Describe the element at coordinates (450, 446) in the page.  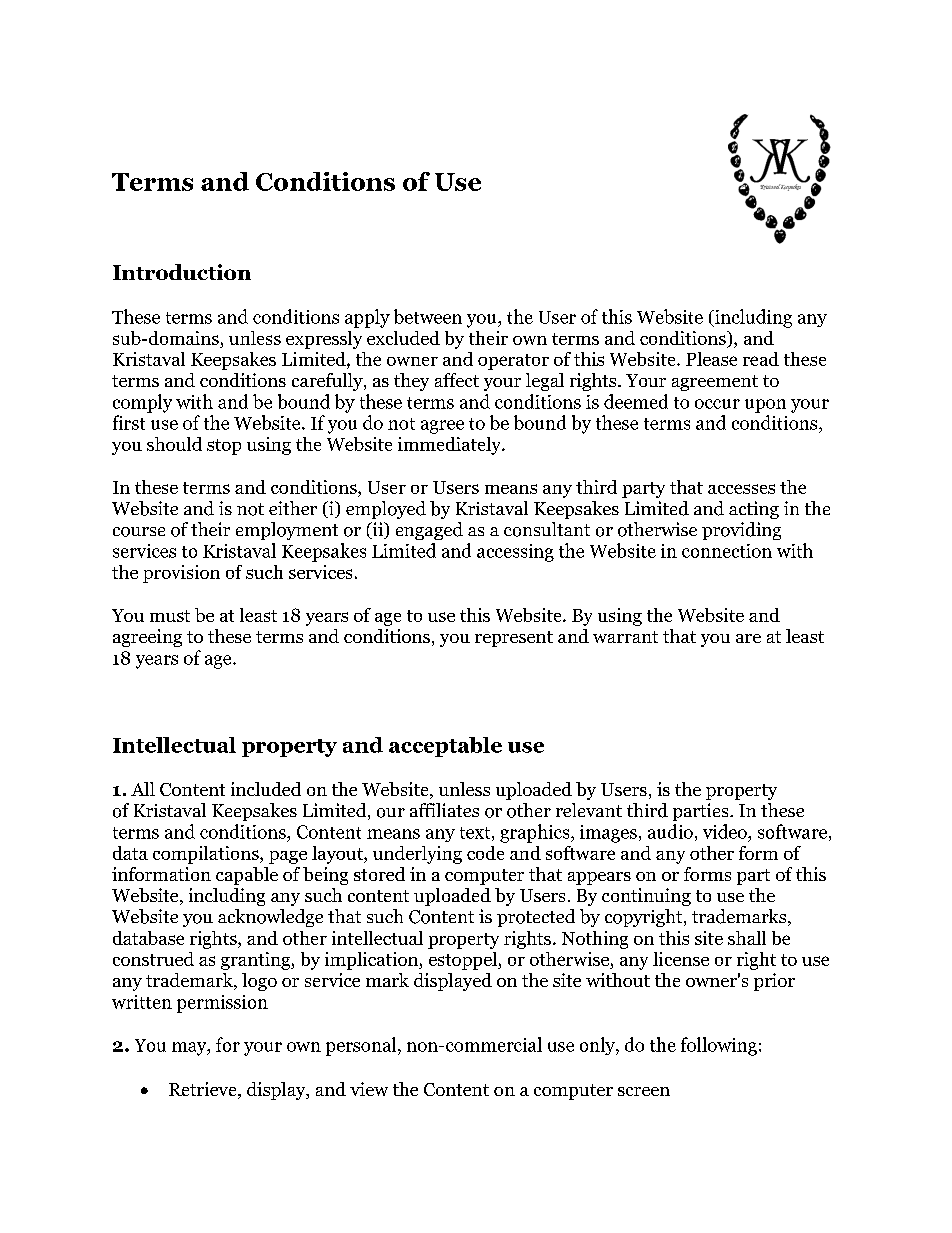
I see `immediately` at that location.
